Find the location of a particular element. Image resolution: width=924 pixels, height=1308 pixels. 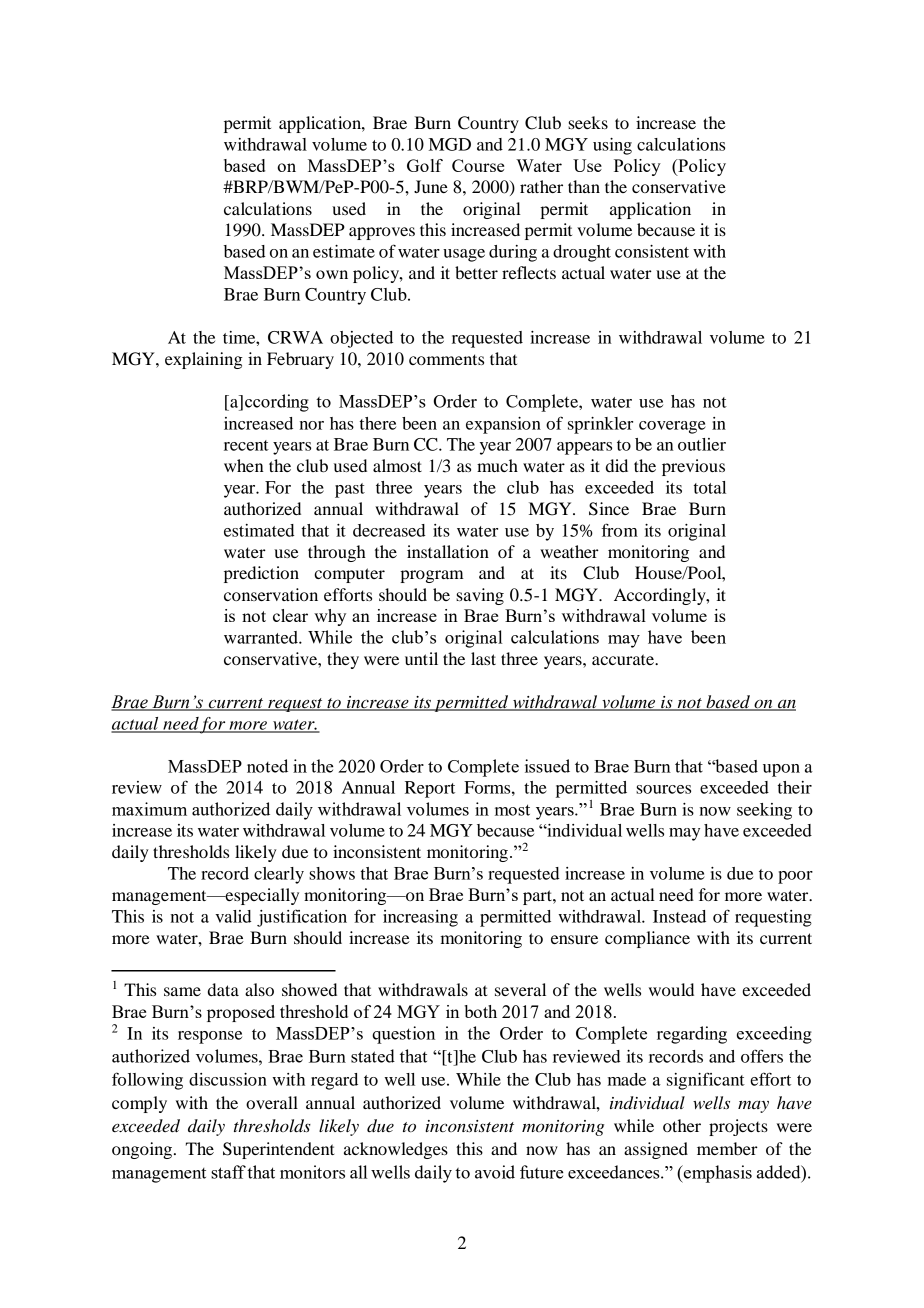

much is located at coordinates (497, 465).
